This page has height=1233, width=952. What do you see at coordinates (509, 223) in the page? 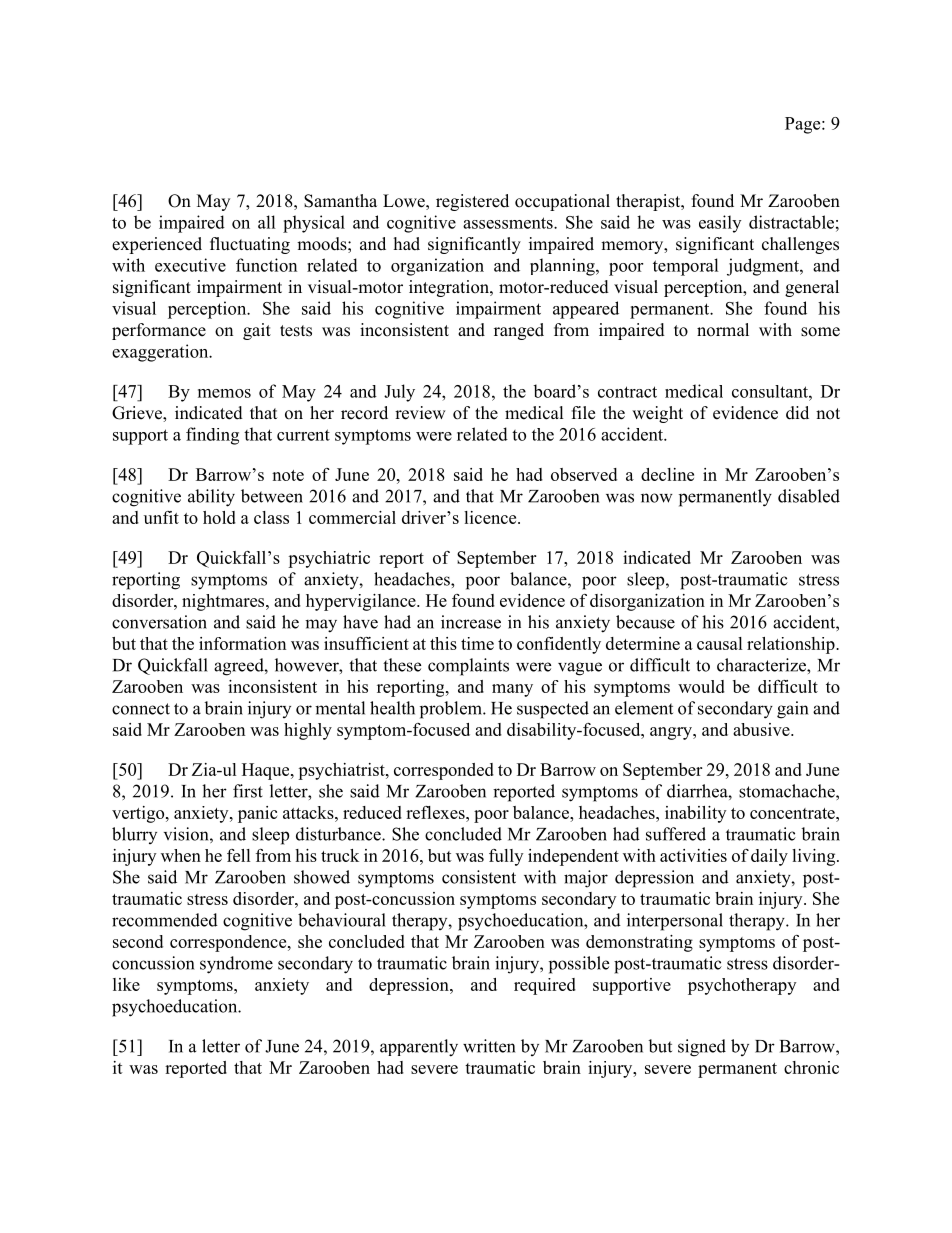
I see `assessments` at bounding box center [509, 223].
